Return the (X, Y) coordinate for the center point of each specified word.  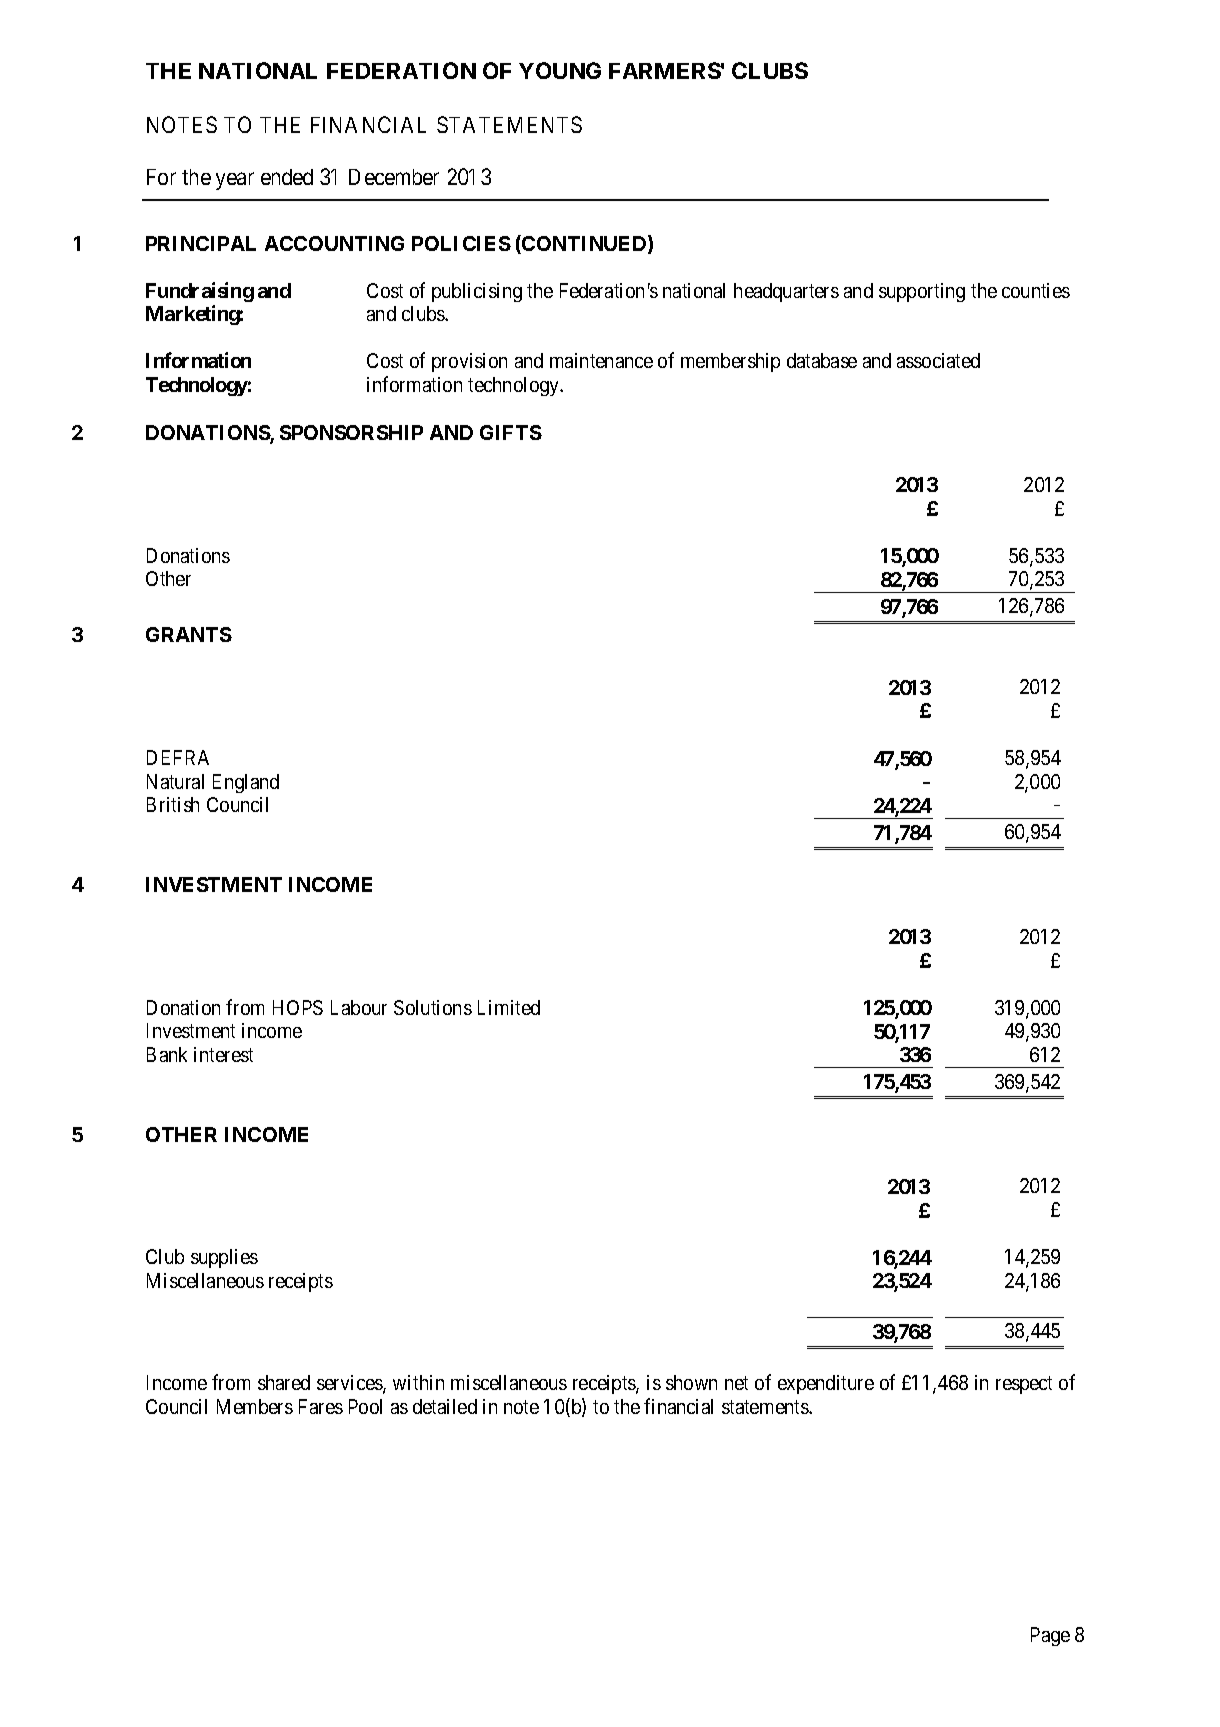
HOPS (298, 1007)
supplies (224, 1258)
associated (938, 360)
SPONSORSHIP (351, 432)
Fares (321, 1406)
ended (287, 177)
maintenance (601, 360)
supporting (922, 292)
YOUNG (560, 70)
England (246, 783)
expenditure (826, 1384)
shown (691, 1382)
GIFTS (511, 432)
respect (1024, 1385)
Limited (509, 1007)
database (822, 360)
